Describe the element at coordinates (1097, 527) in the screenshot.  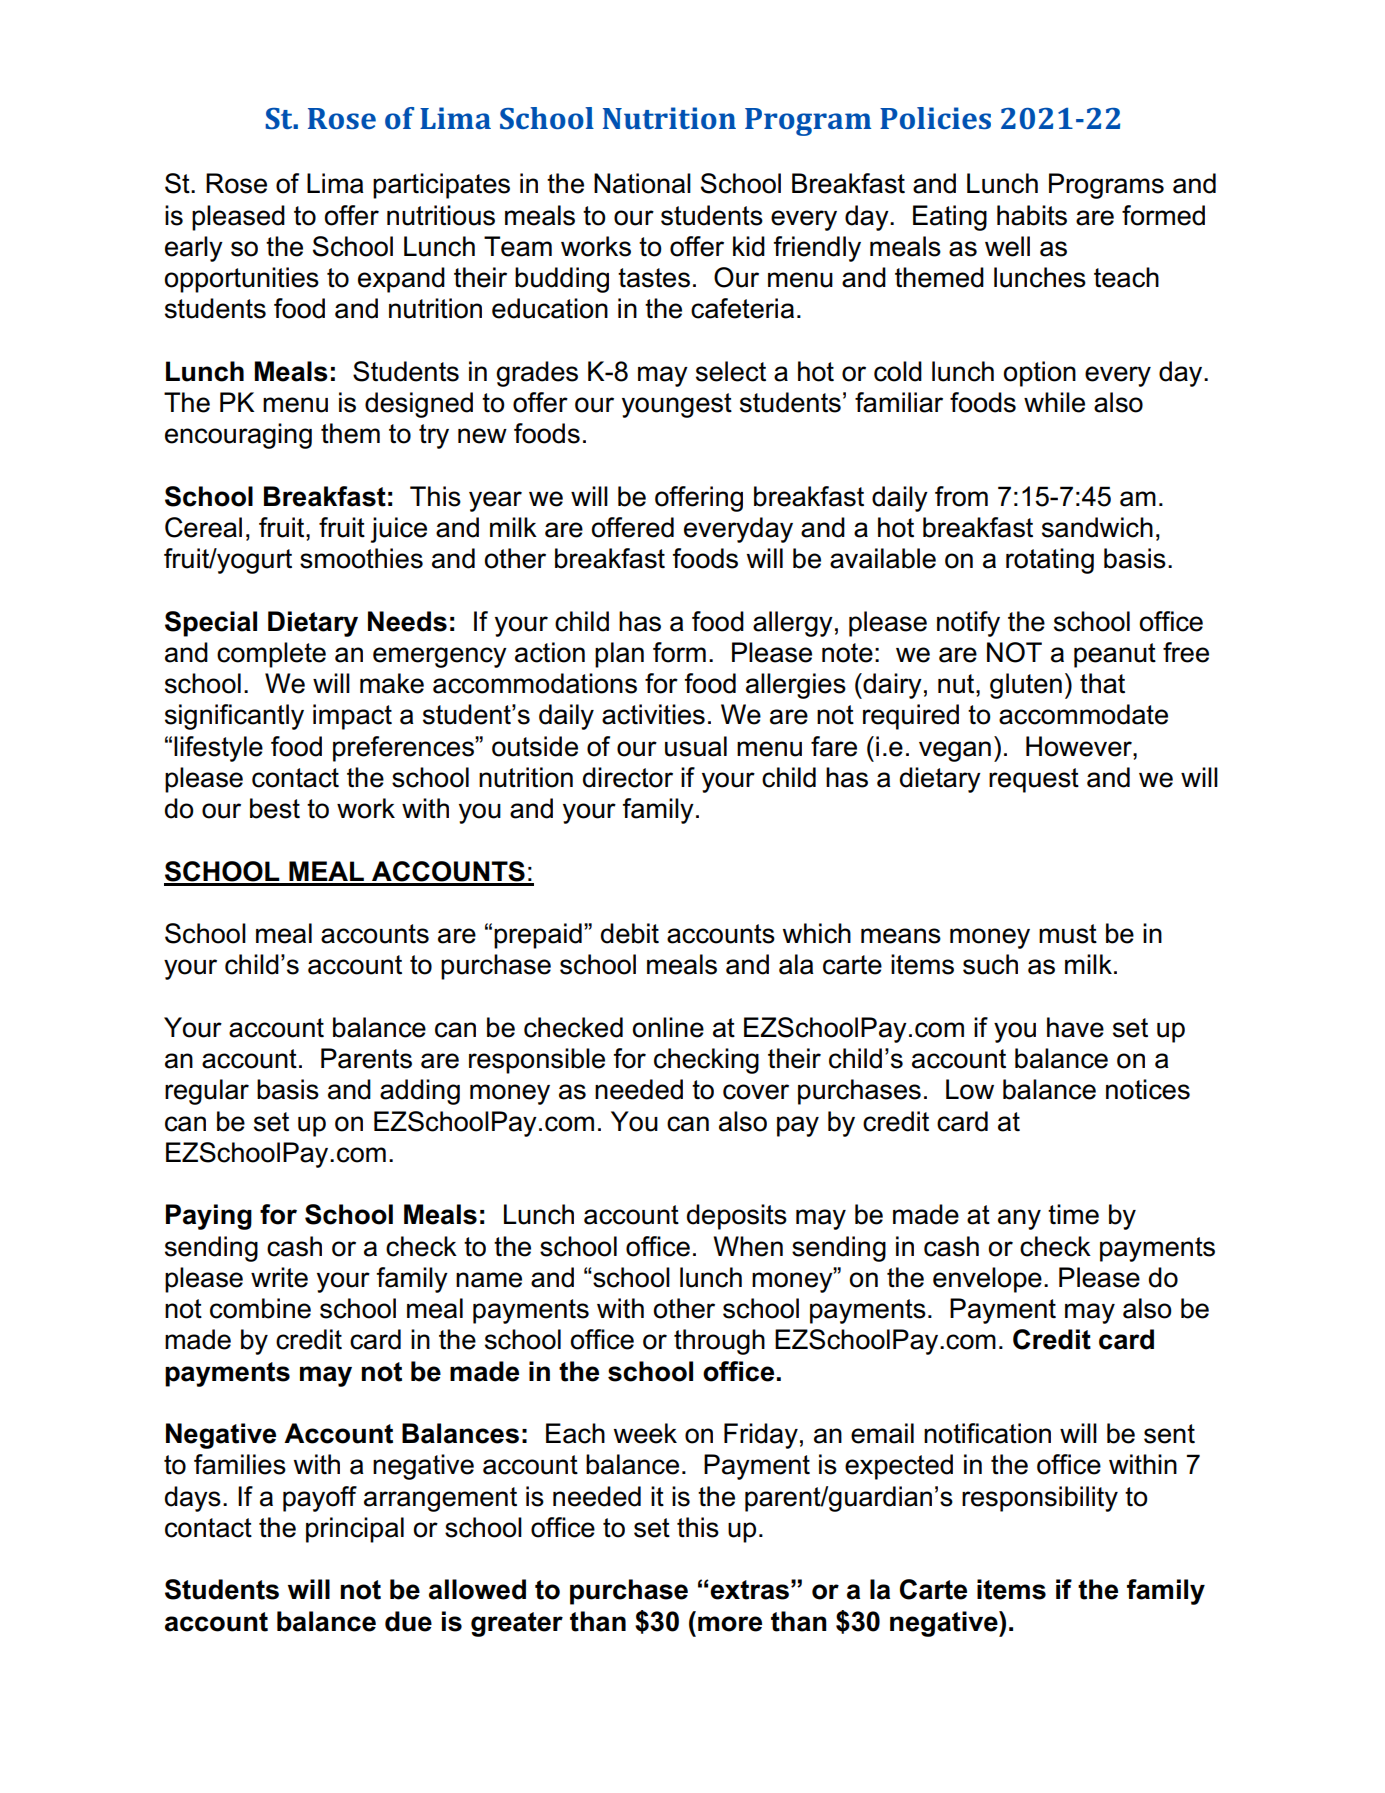
I see `sandwich` at that location.
